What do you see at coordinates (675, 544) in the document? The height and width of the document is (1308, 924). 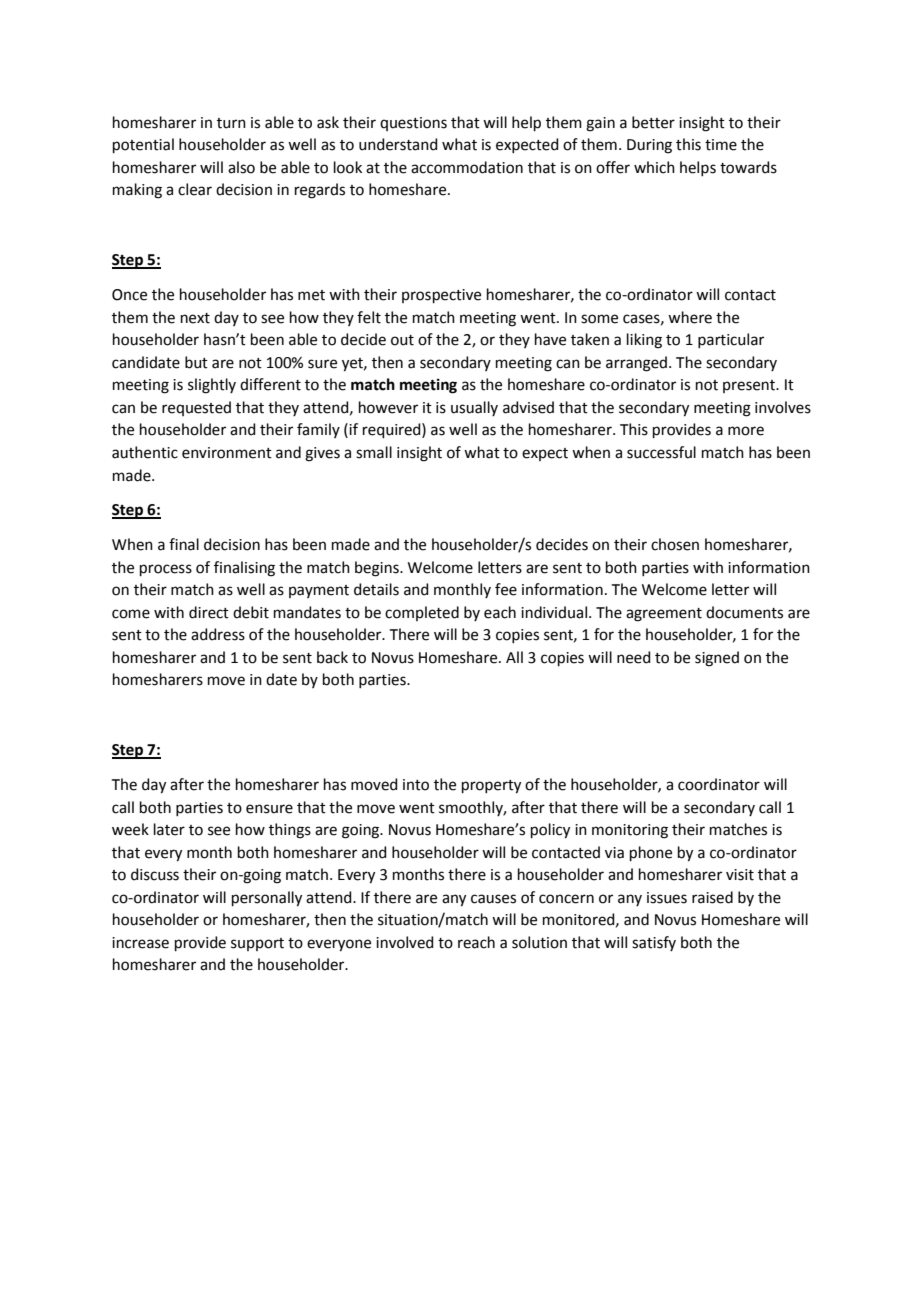 I see `chosen` at bounding box center [675, 544].
